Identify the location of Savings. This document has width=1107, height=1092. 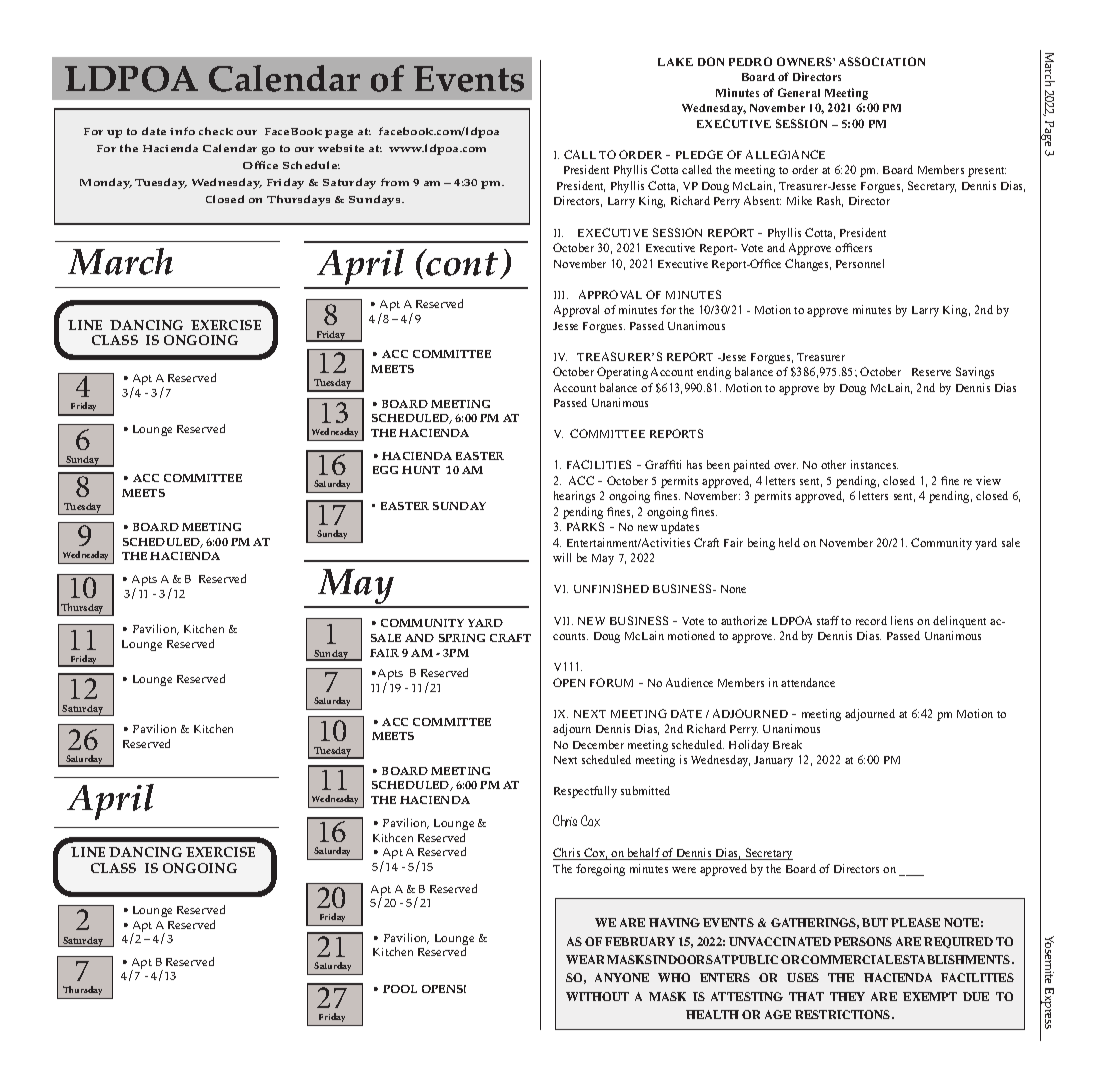
(975, 373).
